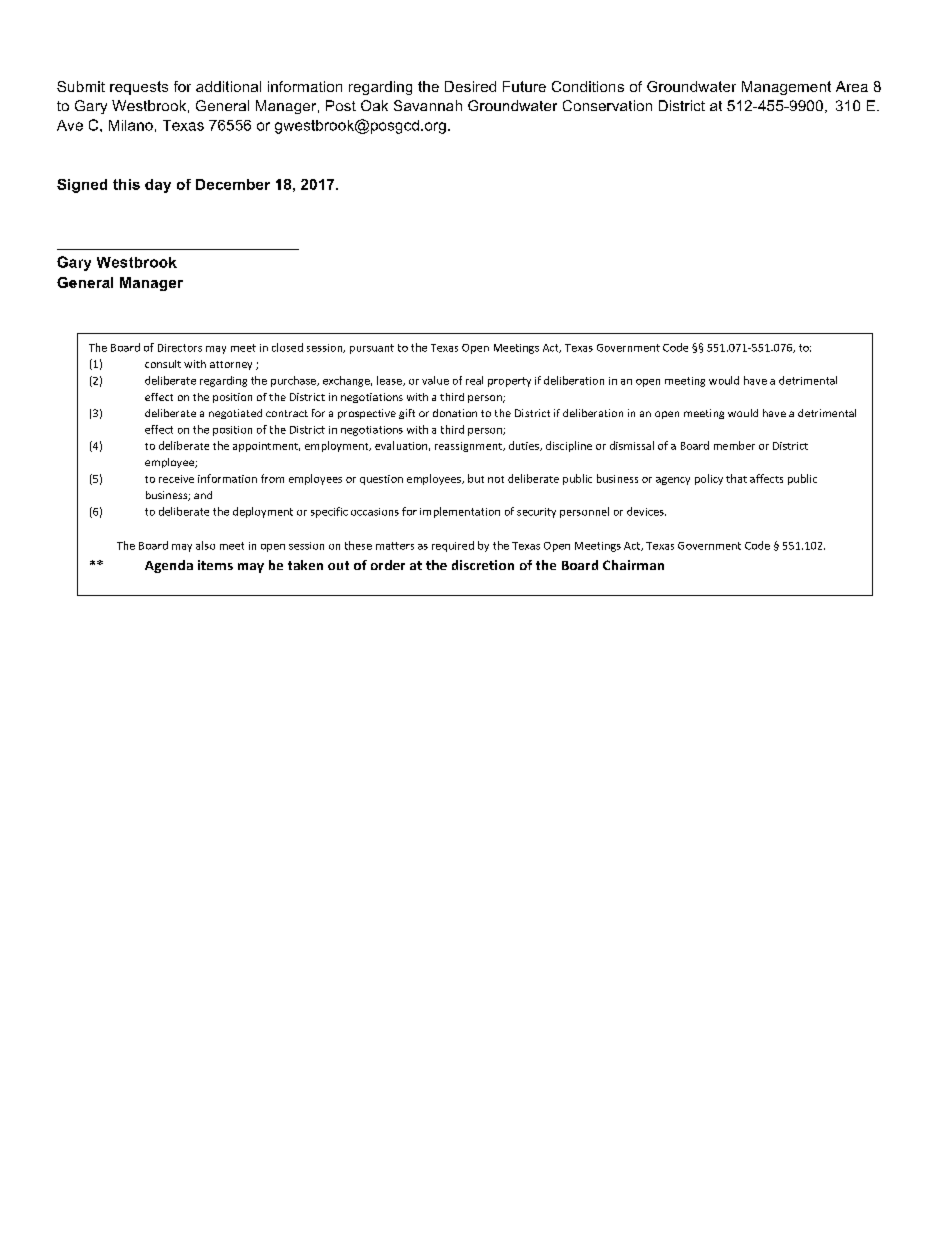 The image size is (952, 1233). Describe the element at coordinates (158, 186) in the document. I see `day` at that location.
